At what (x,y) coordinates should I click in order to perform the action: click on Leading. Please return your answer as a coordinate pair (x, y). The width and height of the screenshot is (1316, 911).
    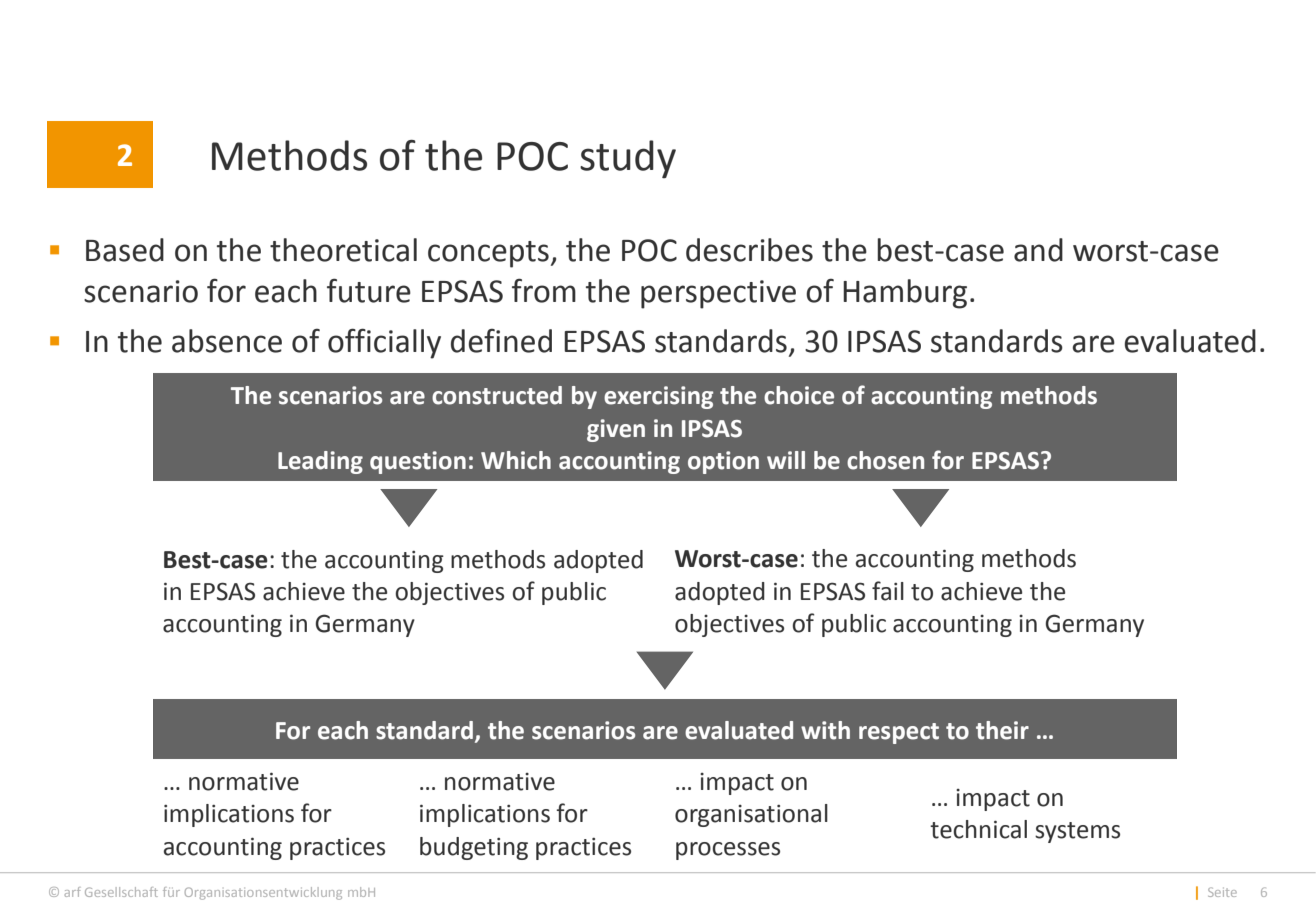
    Looking at the image, I should click on (320, 462).
